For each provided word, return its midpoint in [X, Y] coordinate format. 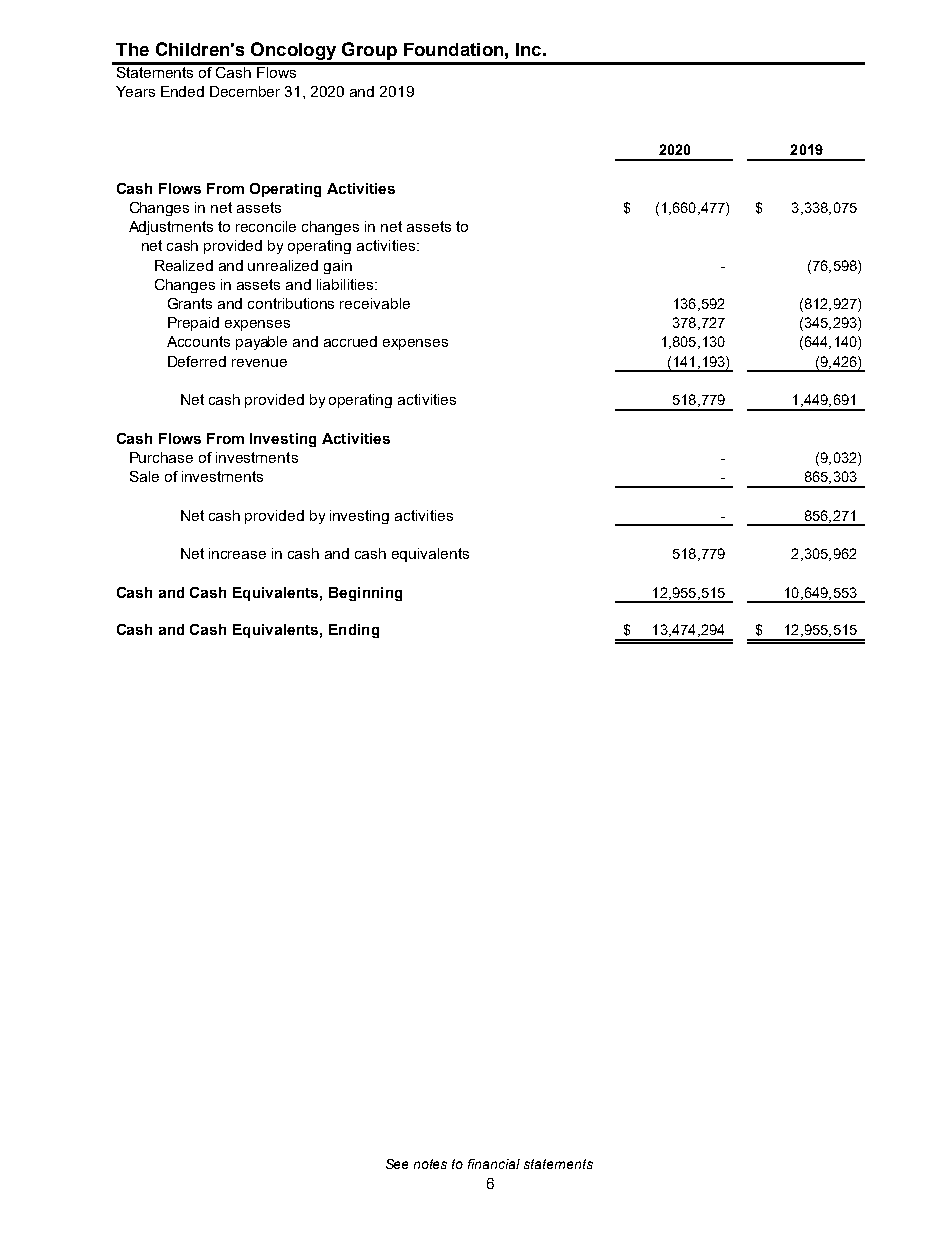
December [245, 91]
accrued [350, 341]
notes [430, 1164]
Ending [354, 631]
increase [237, 553]
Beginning [365, 594]
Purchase [161, 457]
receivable [375, 303]
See [397, 1164]
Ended [182, 91]
